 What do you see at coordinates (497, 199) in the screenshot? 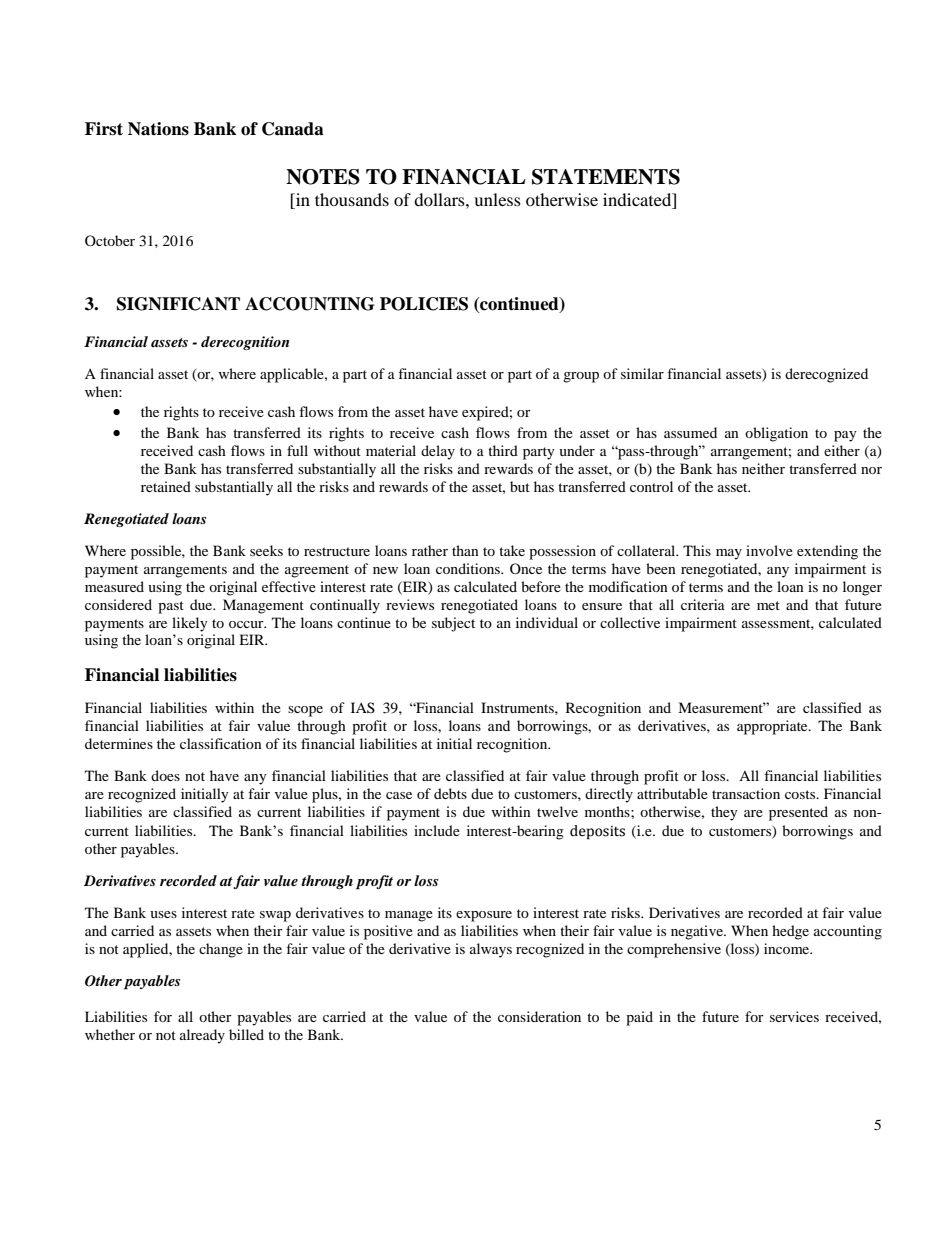
I see `unless` at bounding box center [497, 199].
